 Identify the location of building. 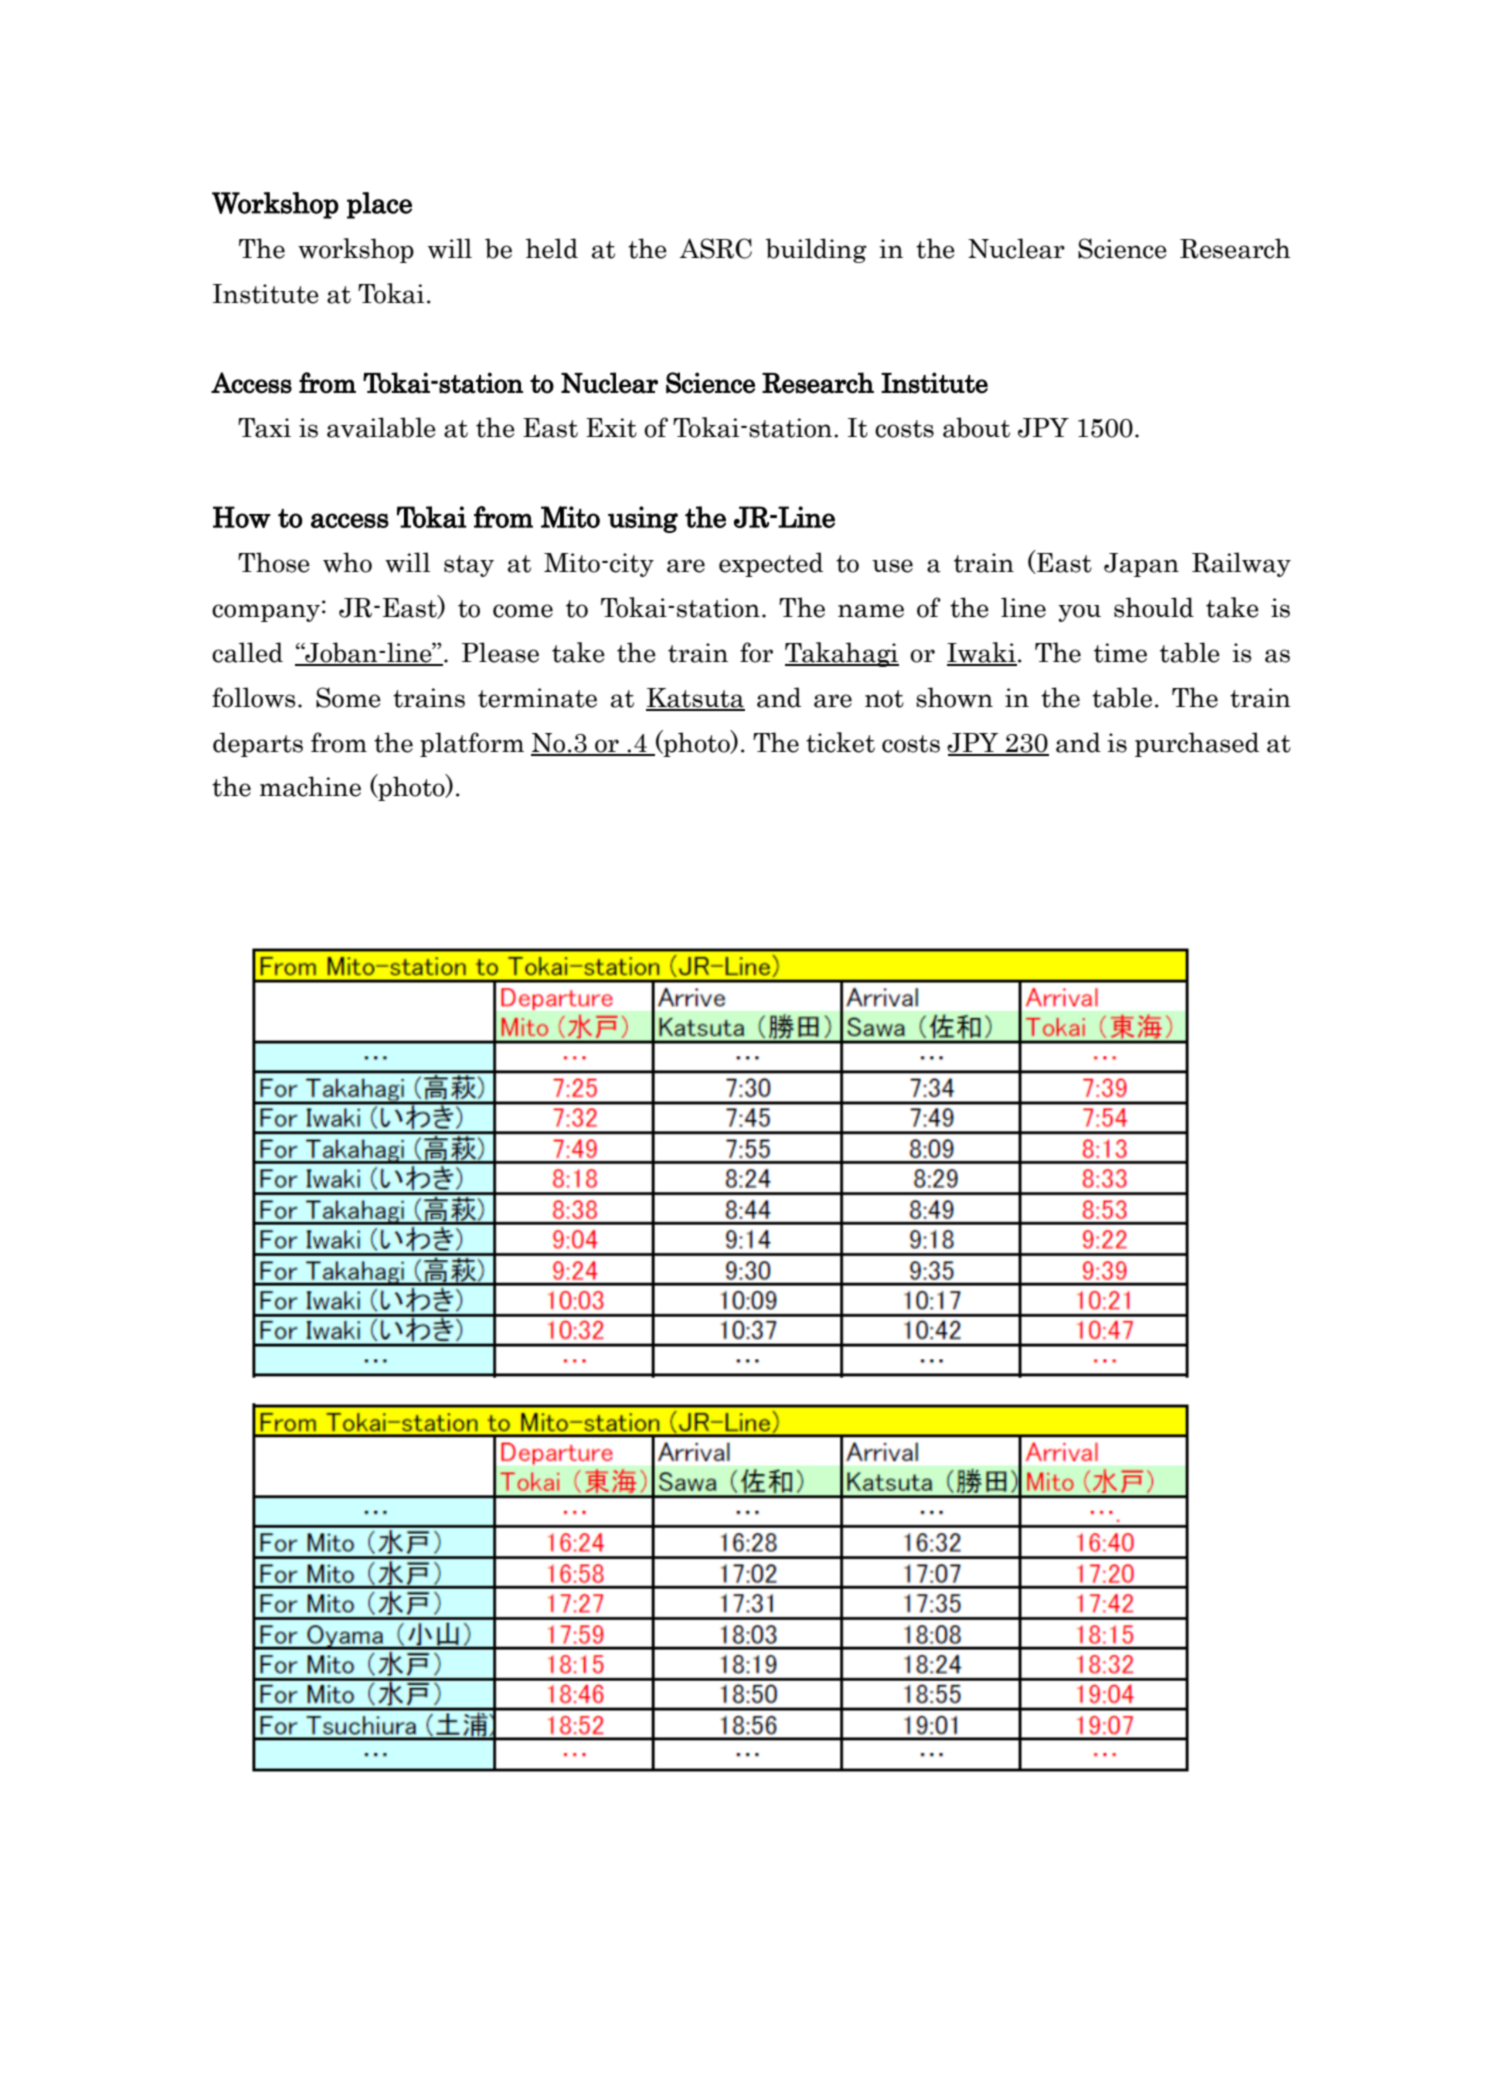
(816, 250).
